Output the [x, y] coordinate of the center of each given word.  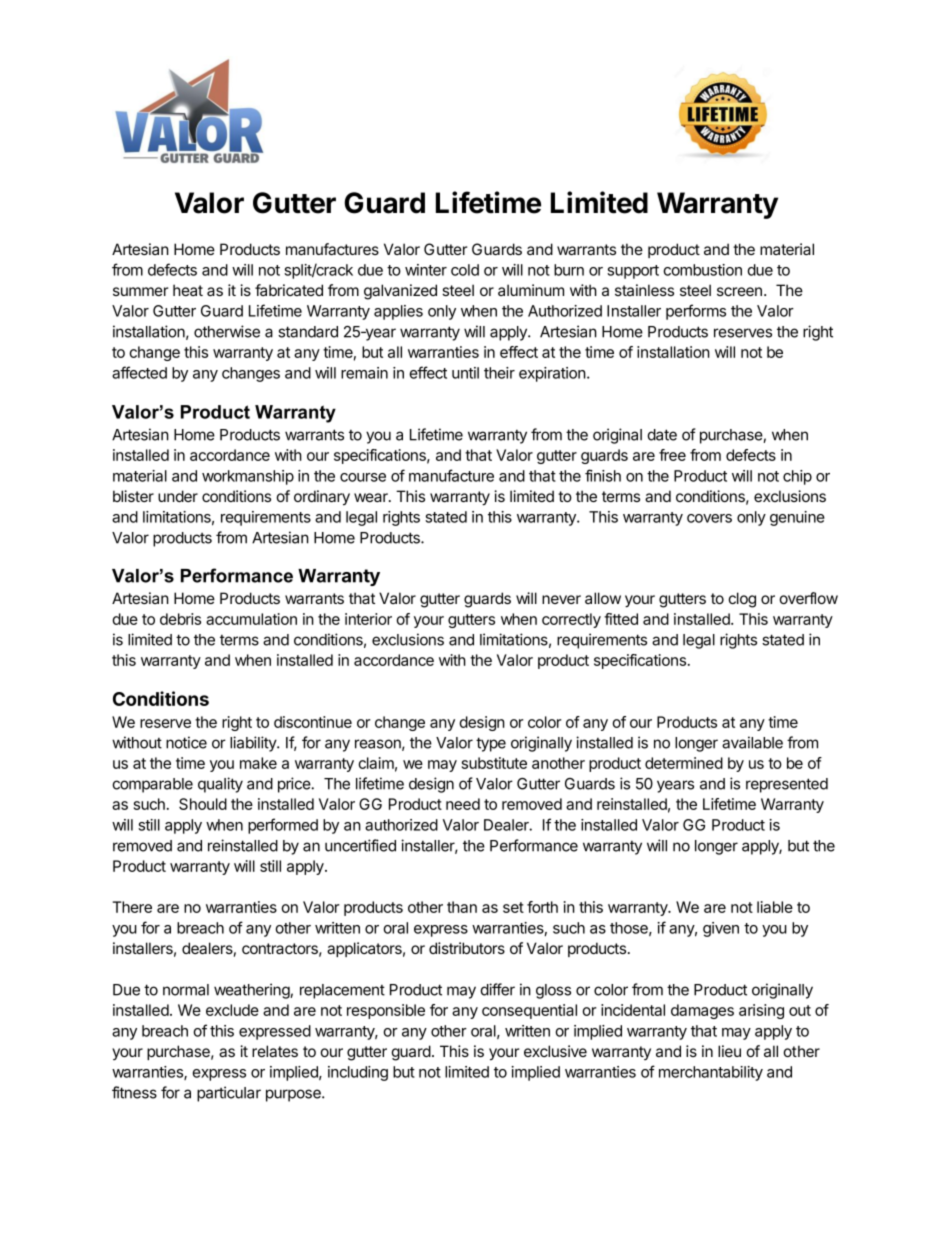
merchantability [711, 1073]
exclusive [555, 1051]
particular [229, 1094]
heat [188, 290]
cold [465, 270]
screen [739, 291]
